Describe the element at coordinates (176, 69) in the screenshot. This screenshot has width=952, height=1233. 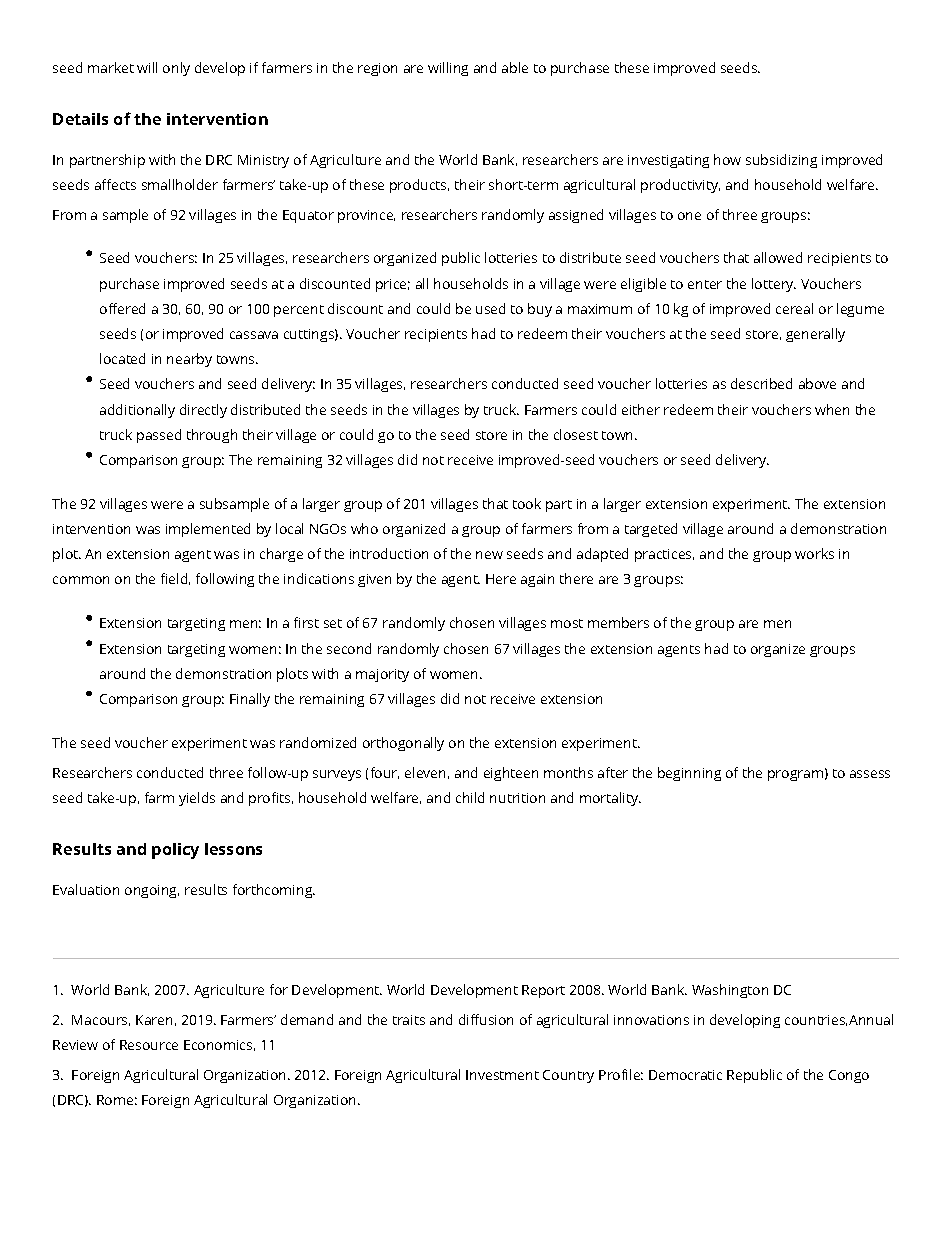
I see `only` at that location.
